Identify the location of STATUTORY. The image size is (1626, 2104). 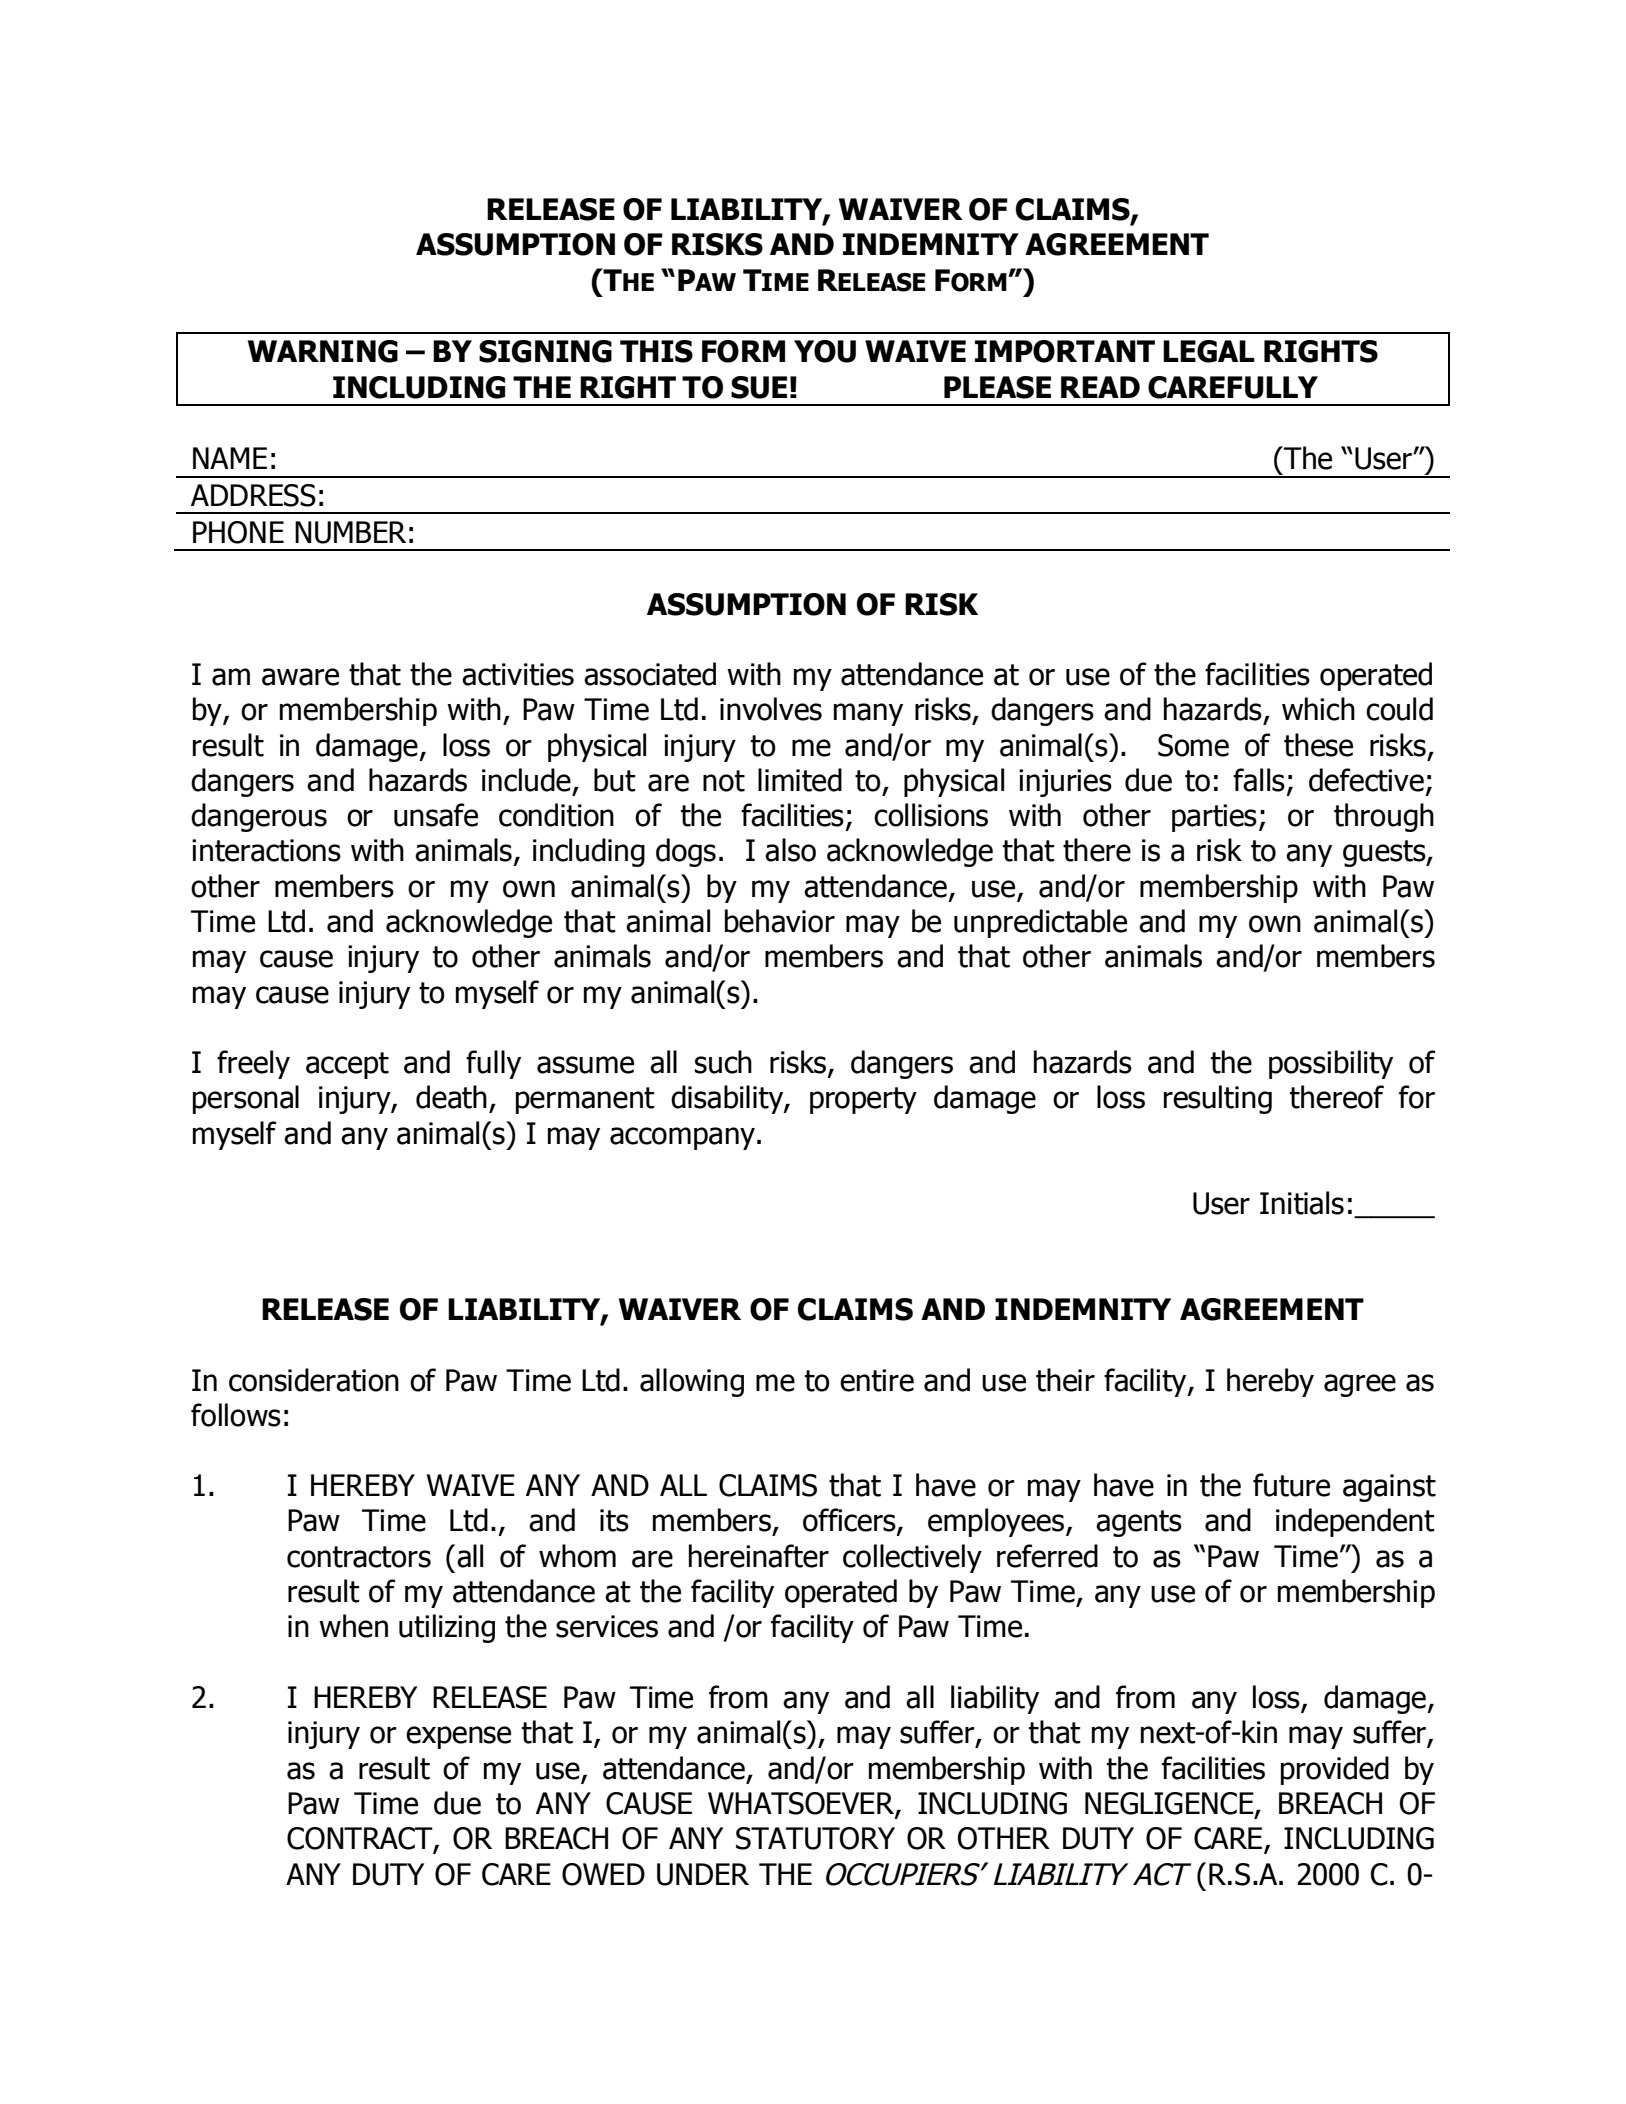
(815, 1838).
